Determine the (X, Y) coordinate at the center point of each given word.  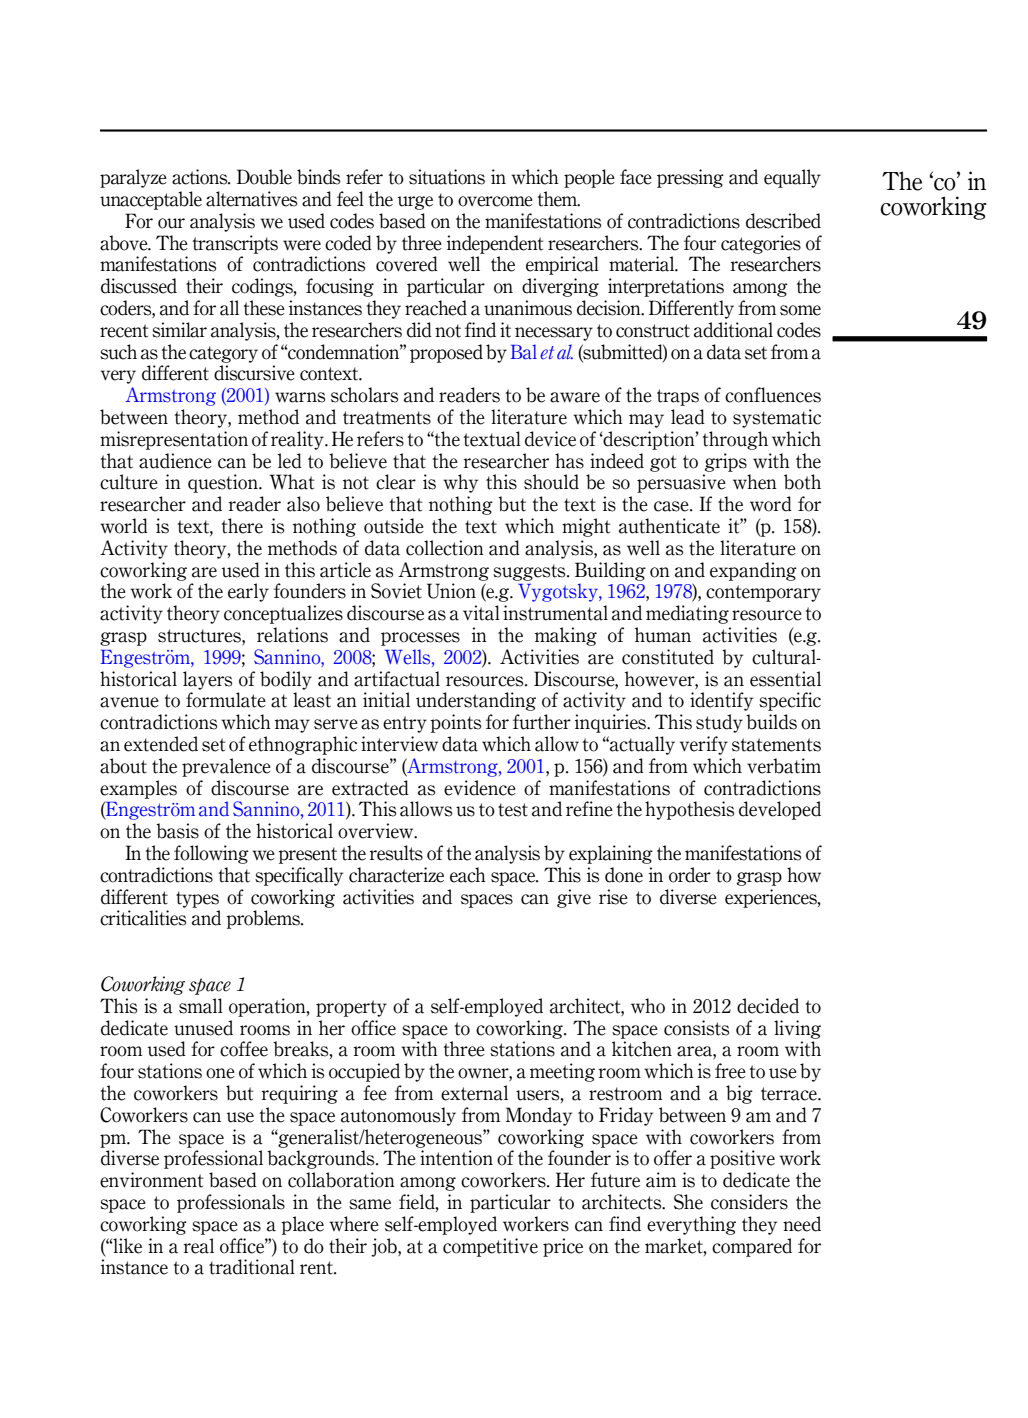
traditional (252, 1267)
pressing (690, 178)
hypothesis (689, 810)
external (474, 1093)
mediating (687, 614)
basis (177, 831)
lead (688, 417)
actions (201, 177)
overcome (495, 201)
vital (481, 613)
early (248, 592)
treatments (387, 418)
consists (696, 1028)
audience (175, 461)
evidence (480, 788)
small (201, 1006)
